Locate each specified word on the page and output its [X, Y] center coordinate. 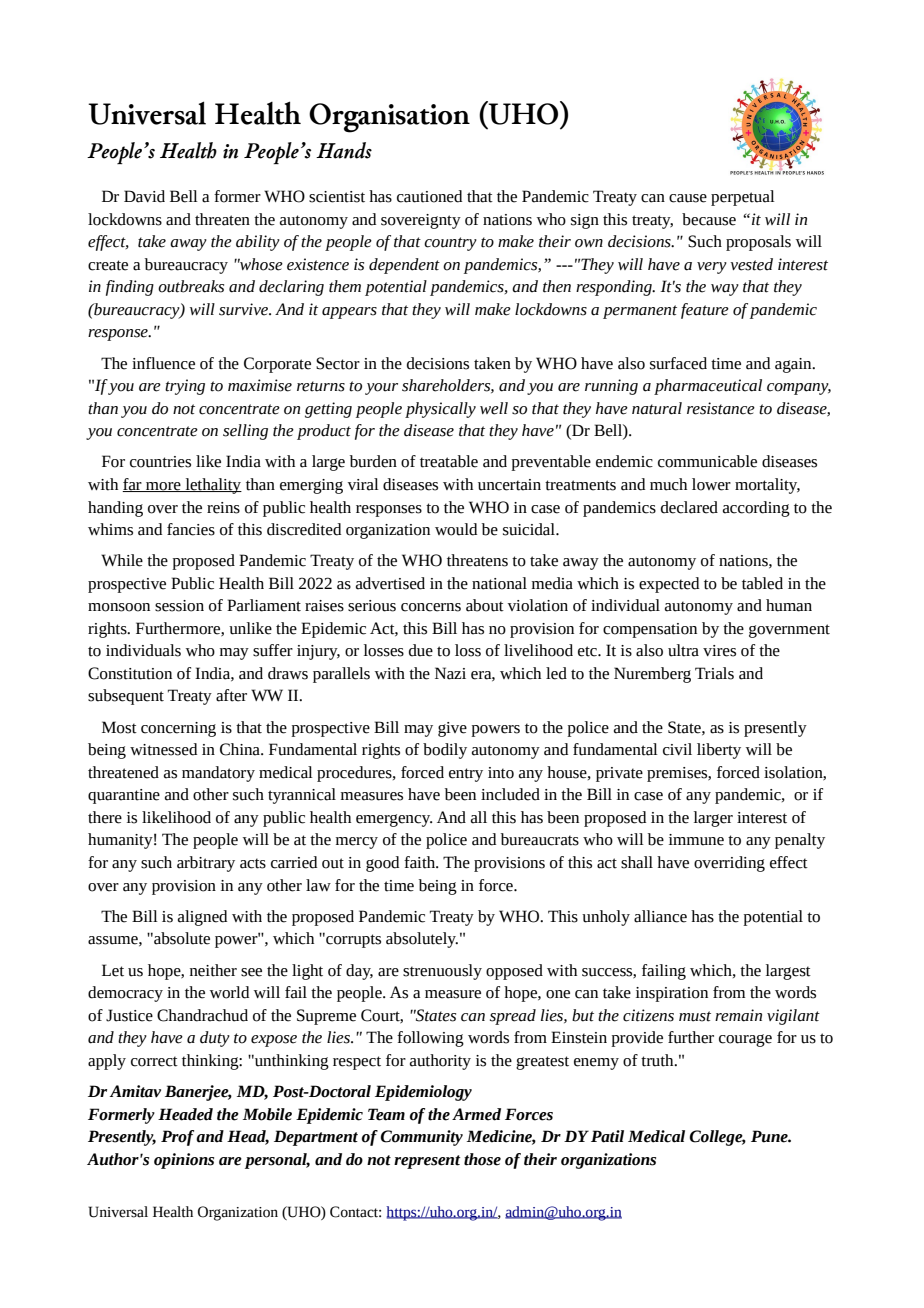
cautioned [429, 196]
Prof [177, 1138]
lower [711, 484]
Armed [476, 1114]
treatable [449, 461]
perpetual [743, 198]
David [144, 196]
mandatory [218, 774]
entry [466, 775]
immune [696, 840]
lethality [212, 486]
